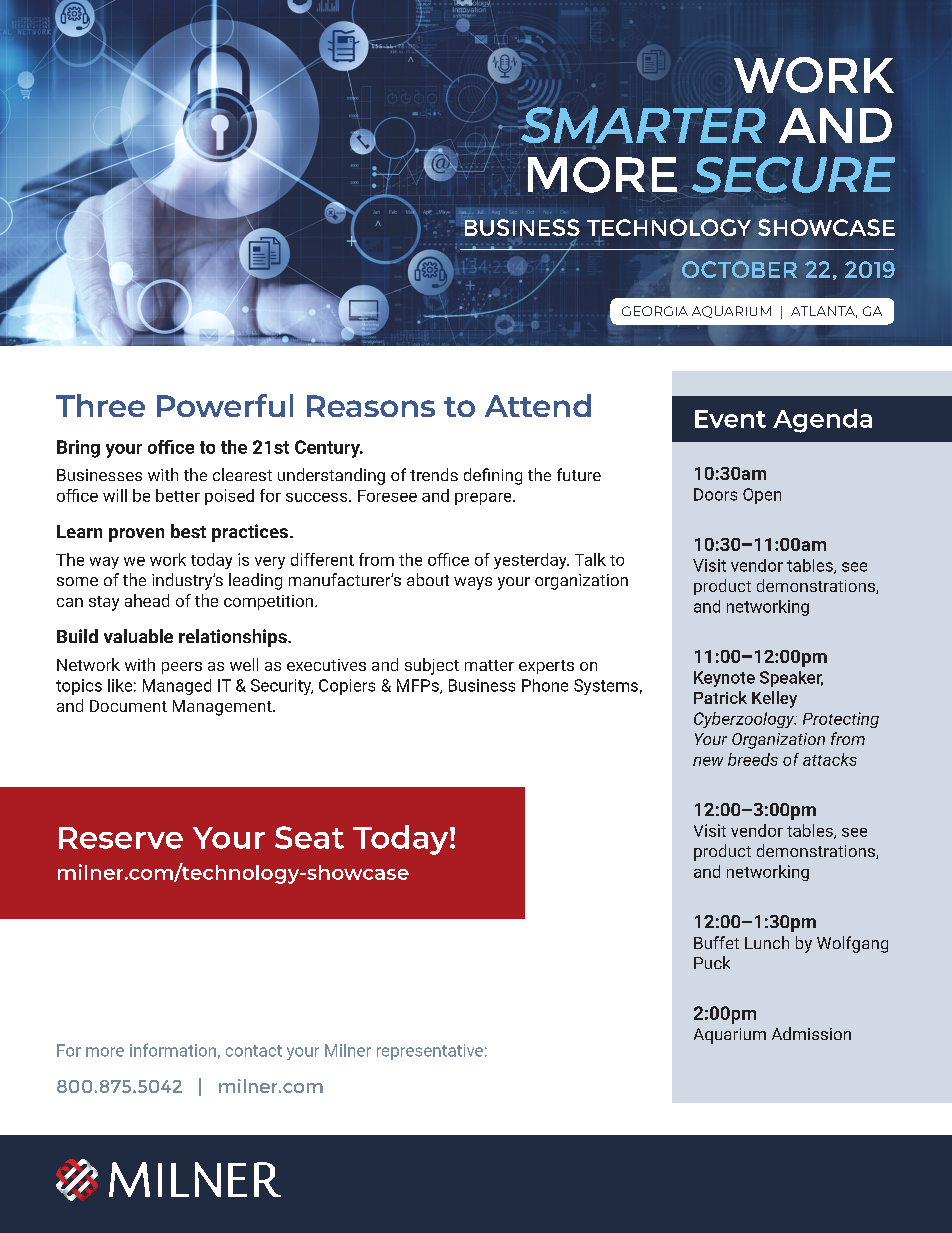  I want to click on GEORGIA, so click(655, 311).
